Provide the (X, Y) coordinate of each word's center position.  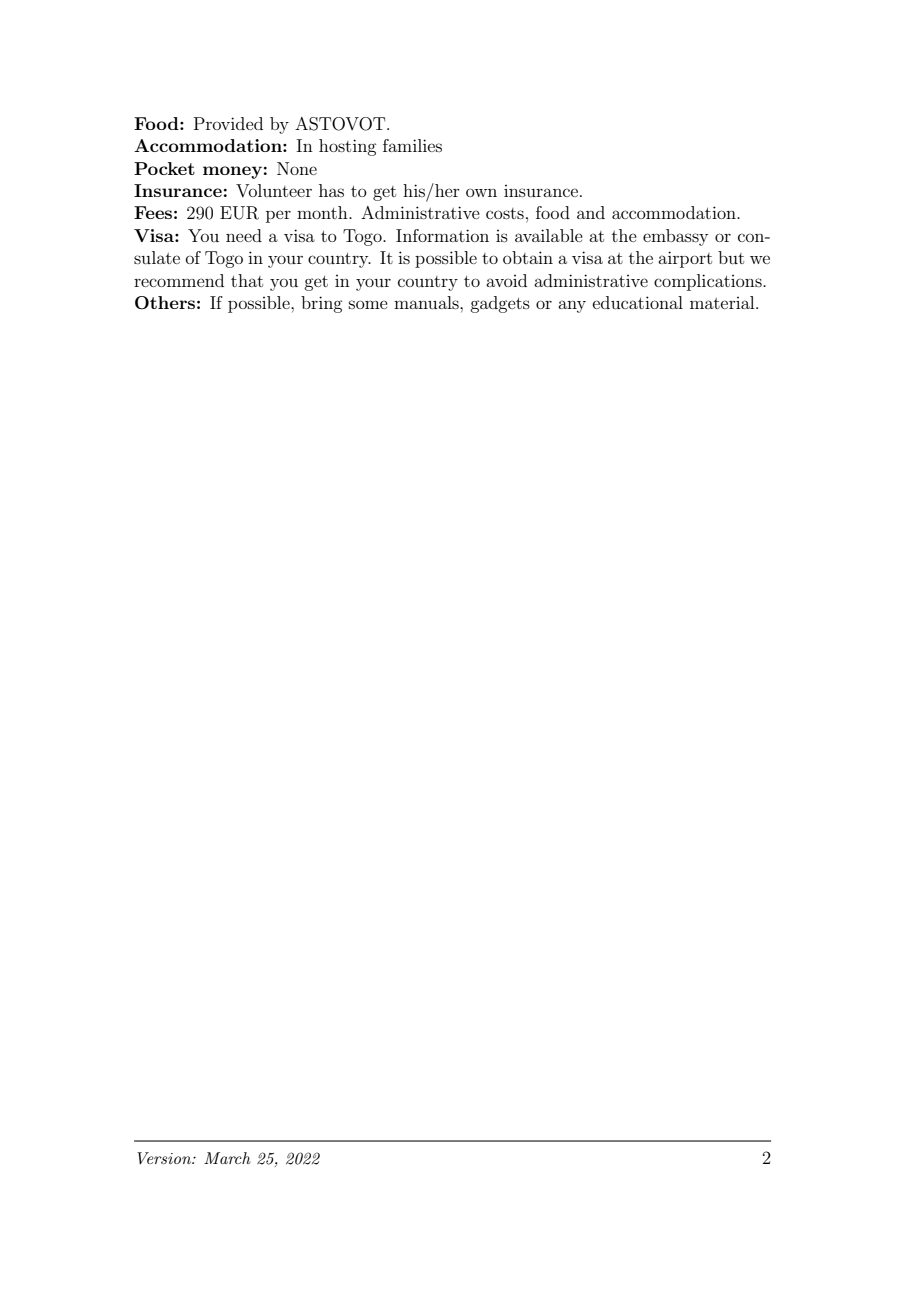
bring (321, 304)
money (232, 172)
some (368, 304)
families (412, 145)
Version (165, 1158)
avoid (506, 280)
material (723, 302)
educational (638, 302)
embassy (675, 237)
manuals (427, 302)
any (572, 306)
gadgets (500, 304)
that (247, 280)
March (227, 1158)
